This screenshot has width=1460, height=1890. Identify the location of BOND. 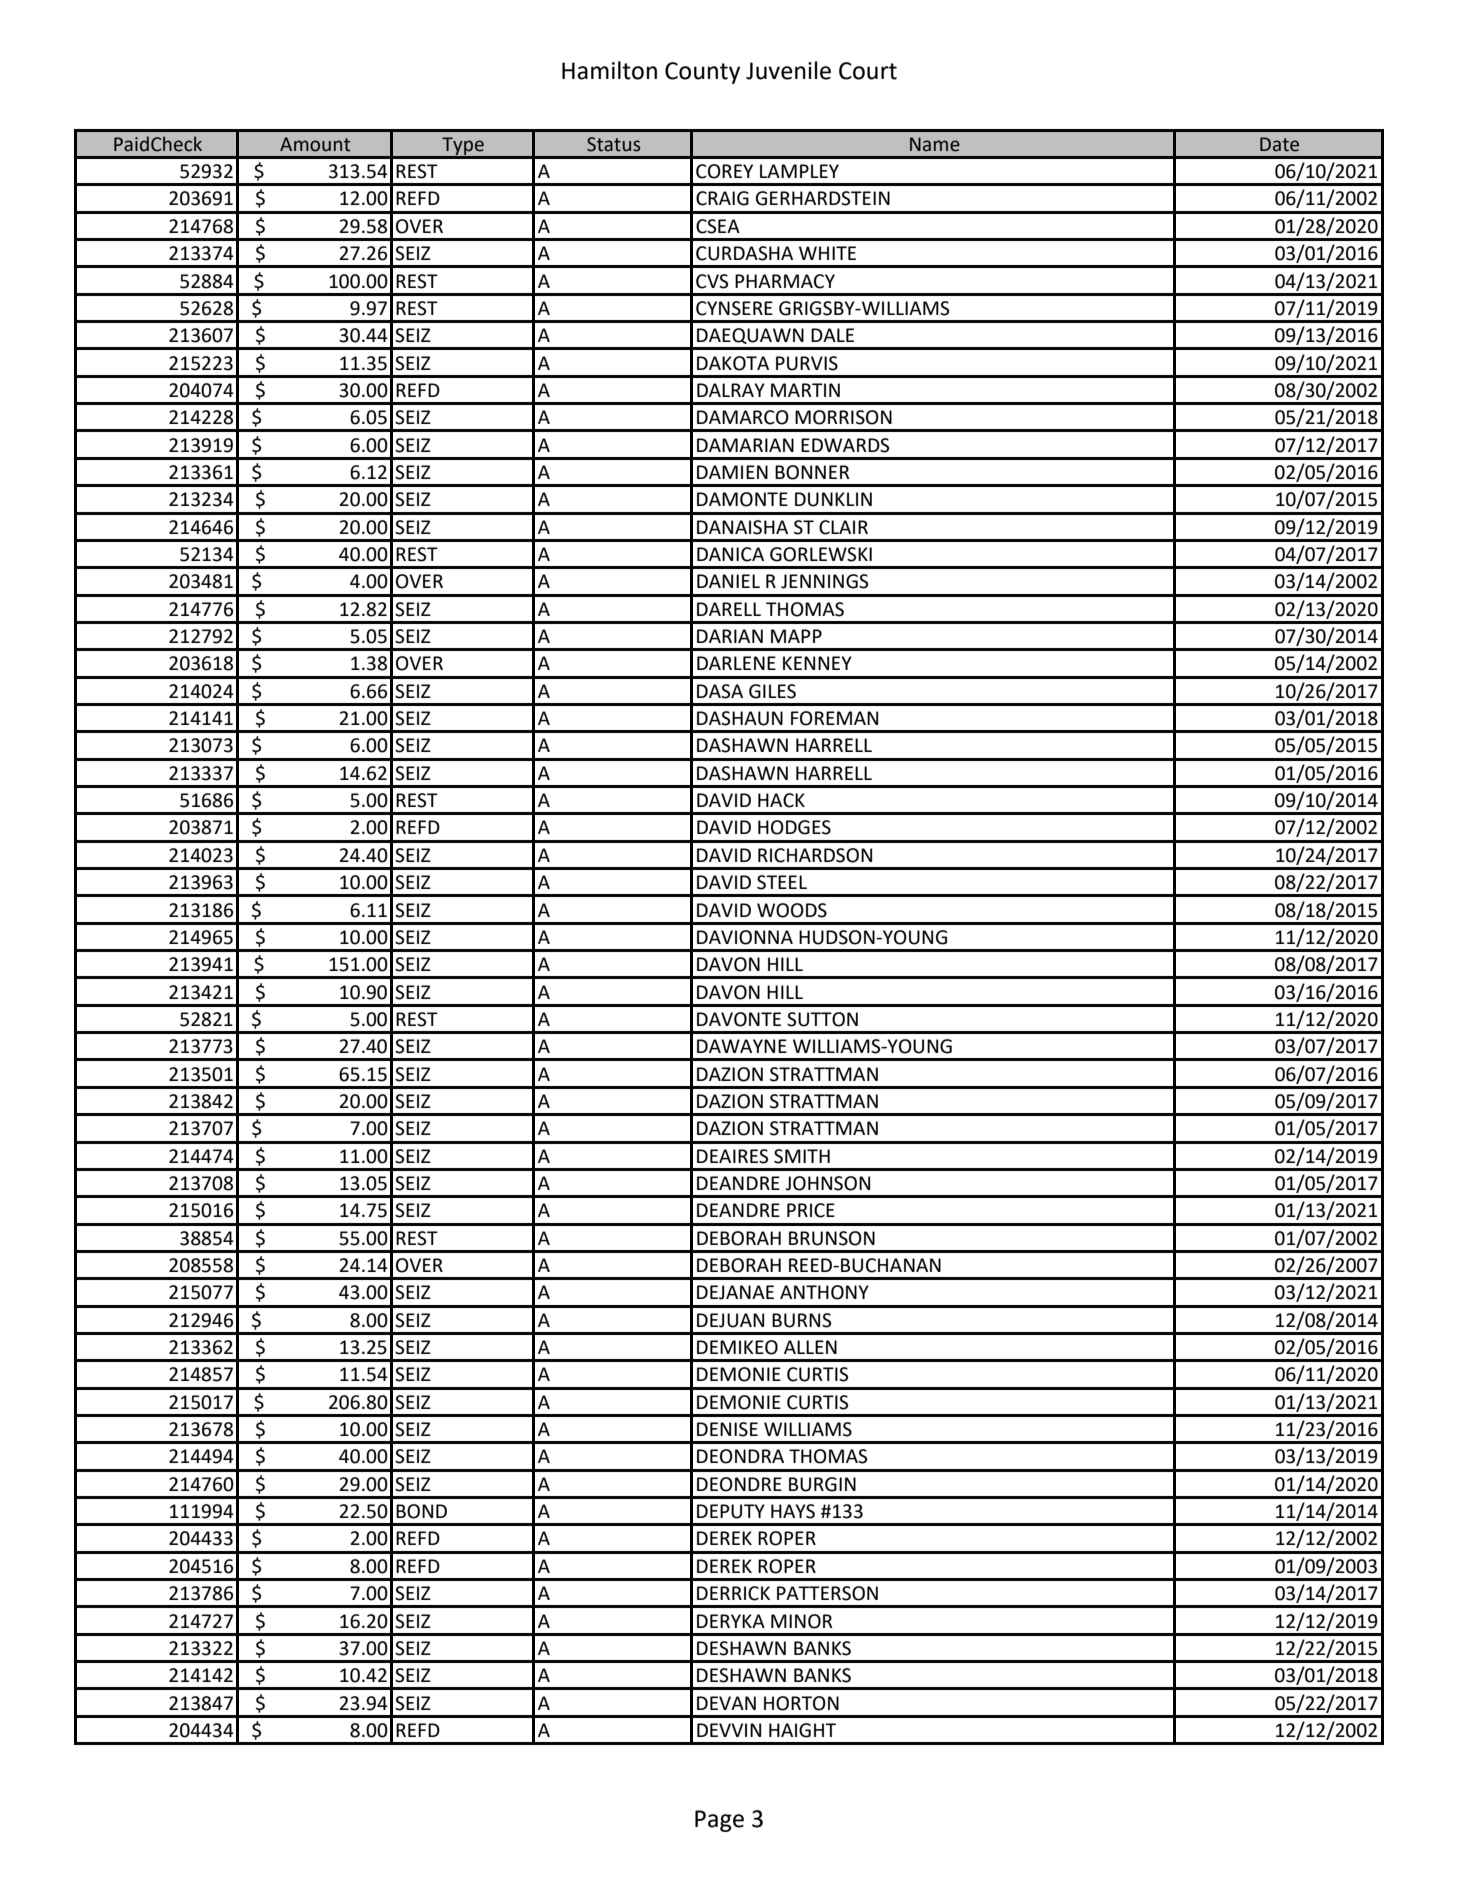
(421, 1511).
